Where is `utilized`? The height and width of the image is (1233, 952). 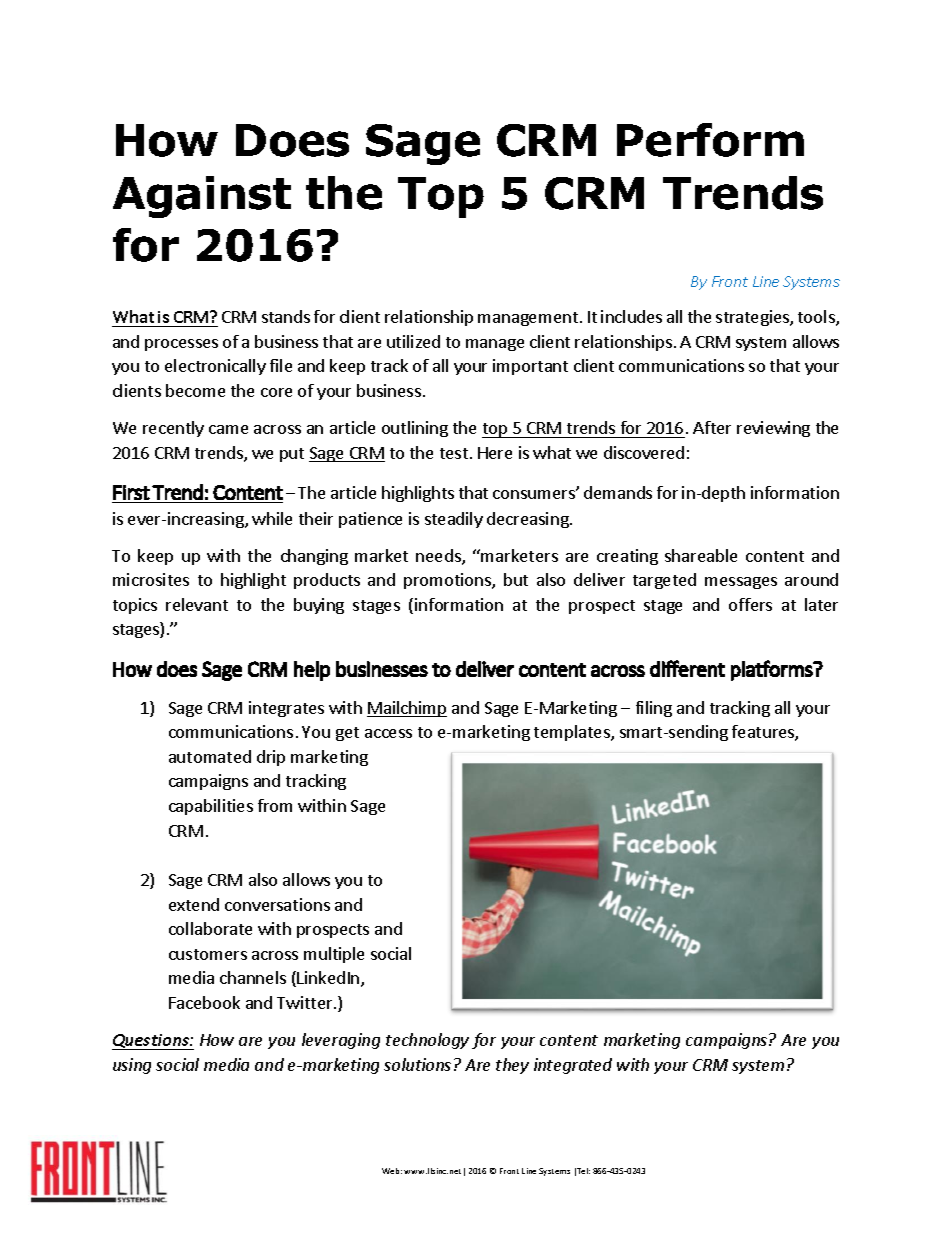 utilized is located at coordinates (413, 341).
